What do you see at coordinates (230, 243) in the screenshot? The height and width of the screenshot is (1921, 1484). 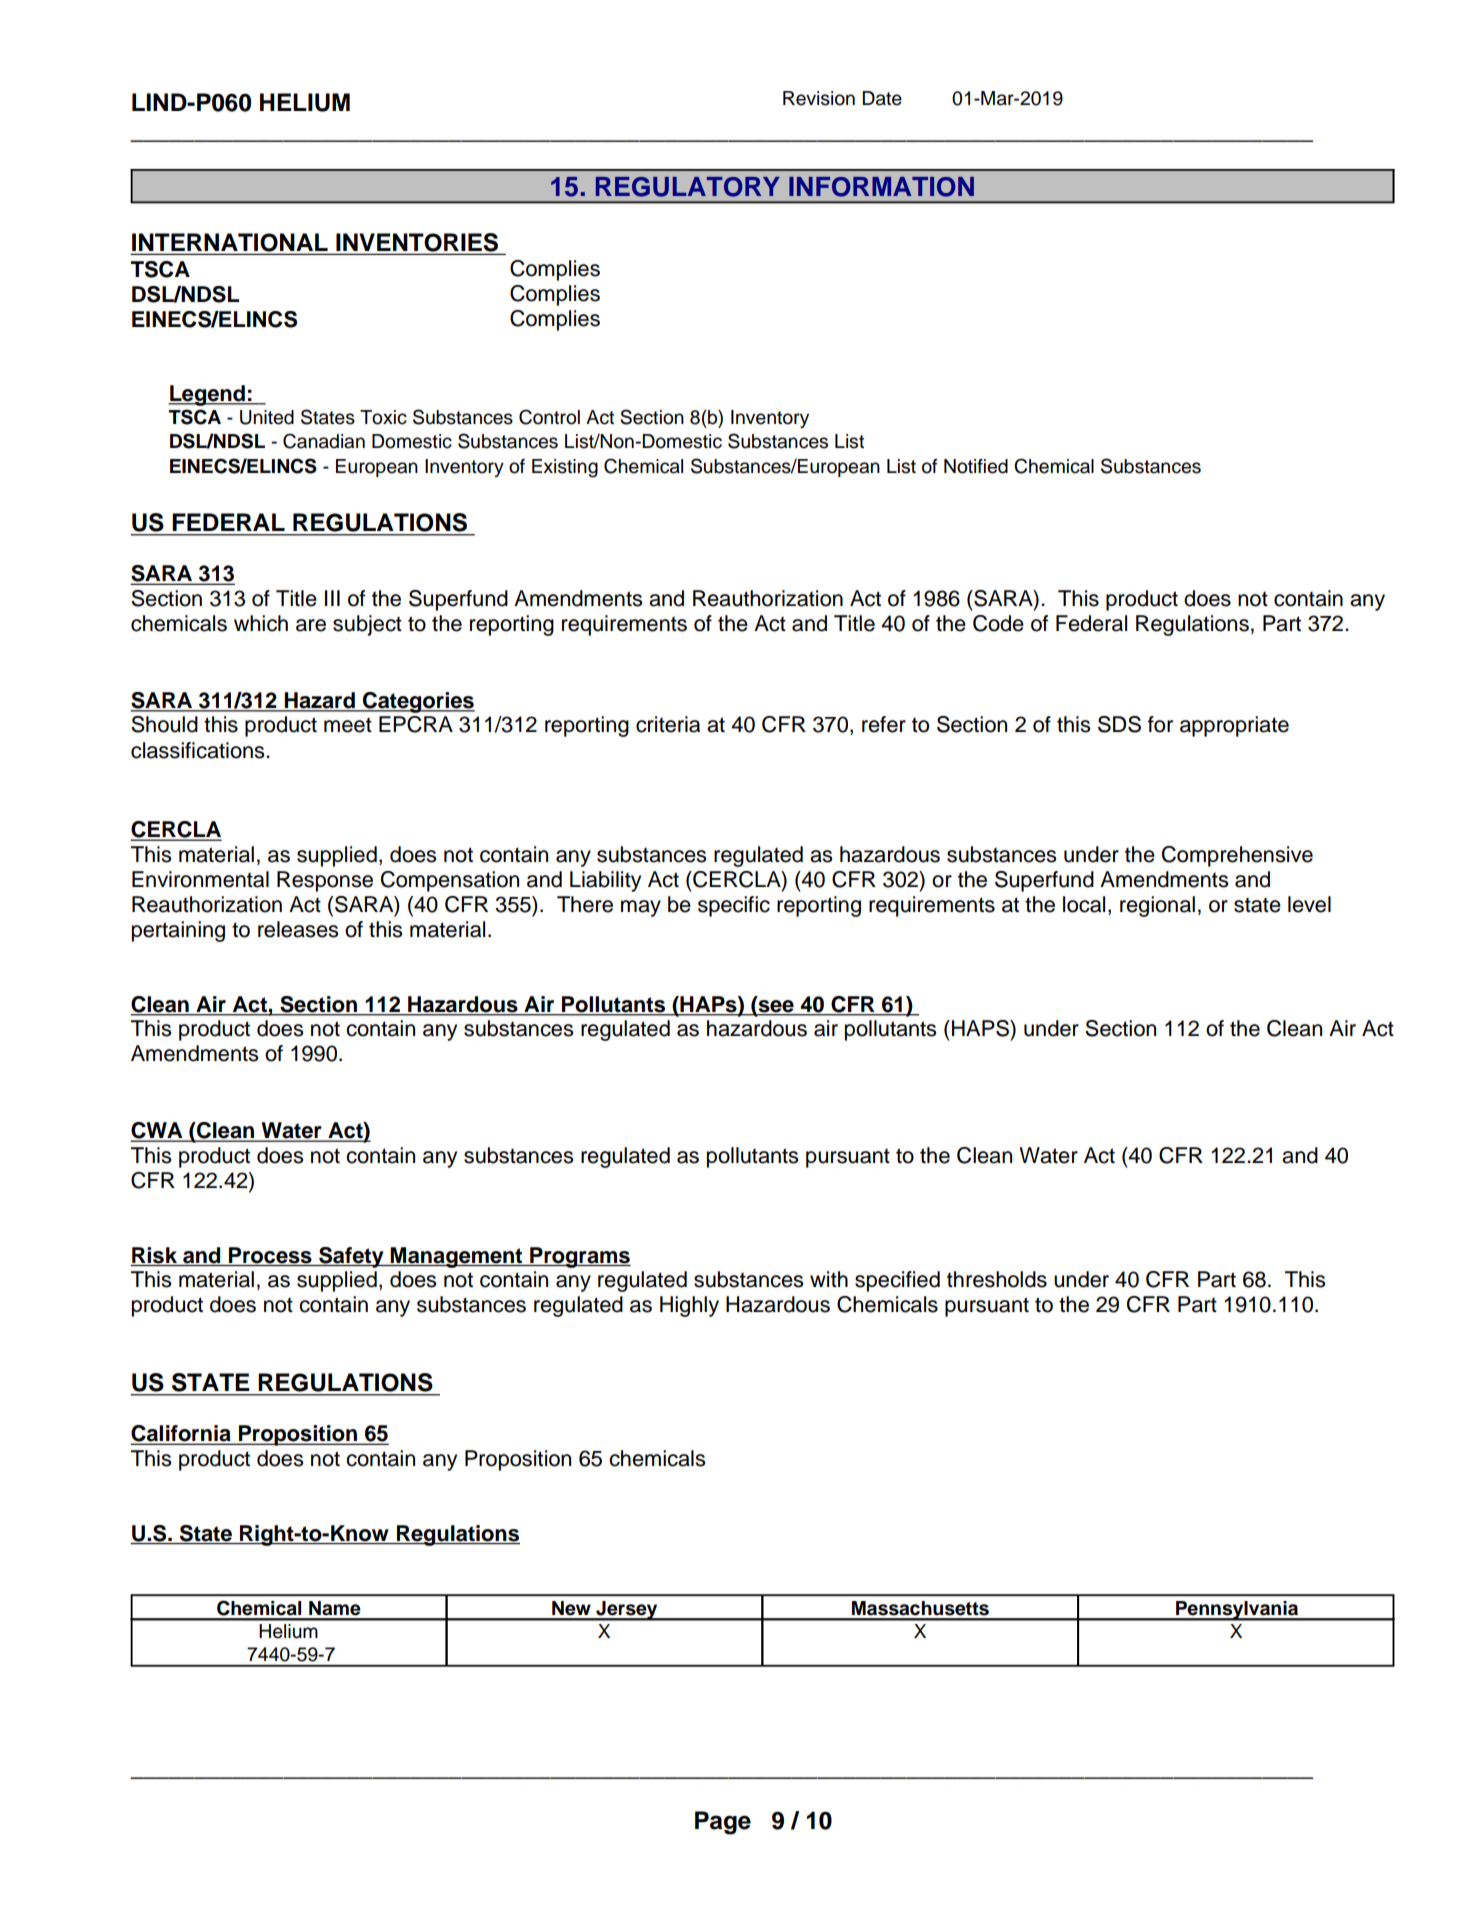 I see `INTERNATIONAL` at bounding box center [230, 243].
